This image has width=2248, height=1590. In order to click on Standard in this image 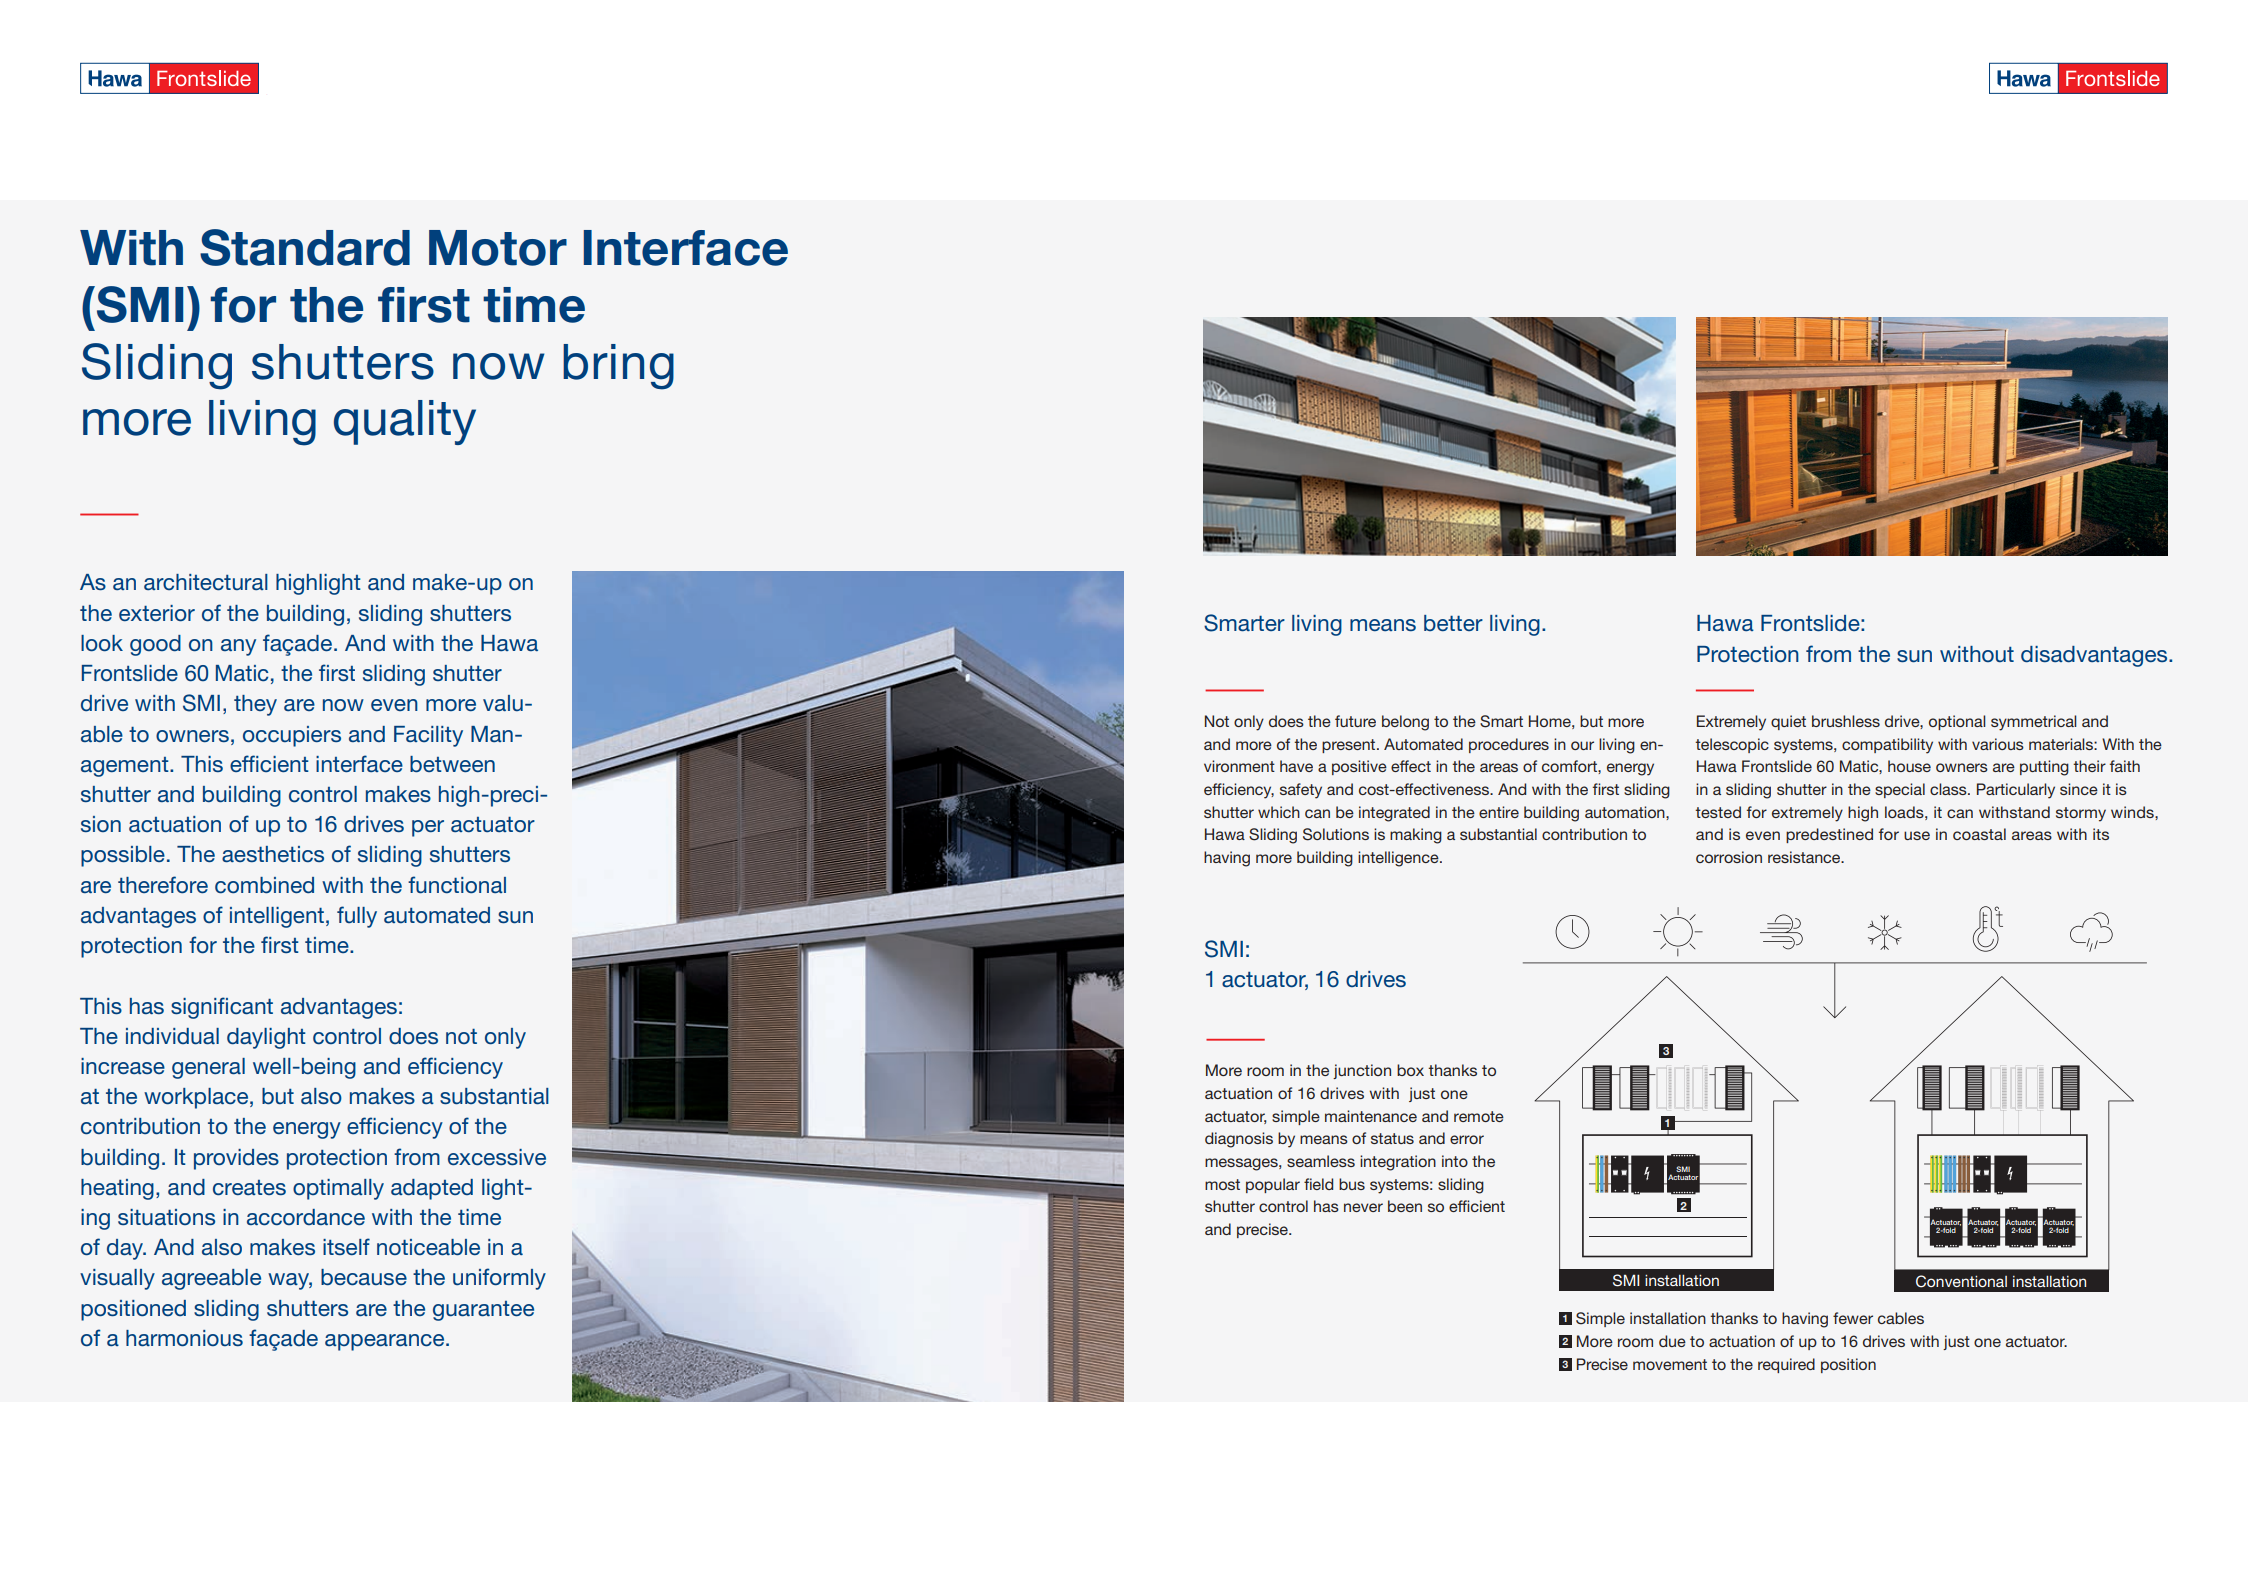, I will do `click(305, 247)`.
